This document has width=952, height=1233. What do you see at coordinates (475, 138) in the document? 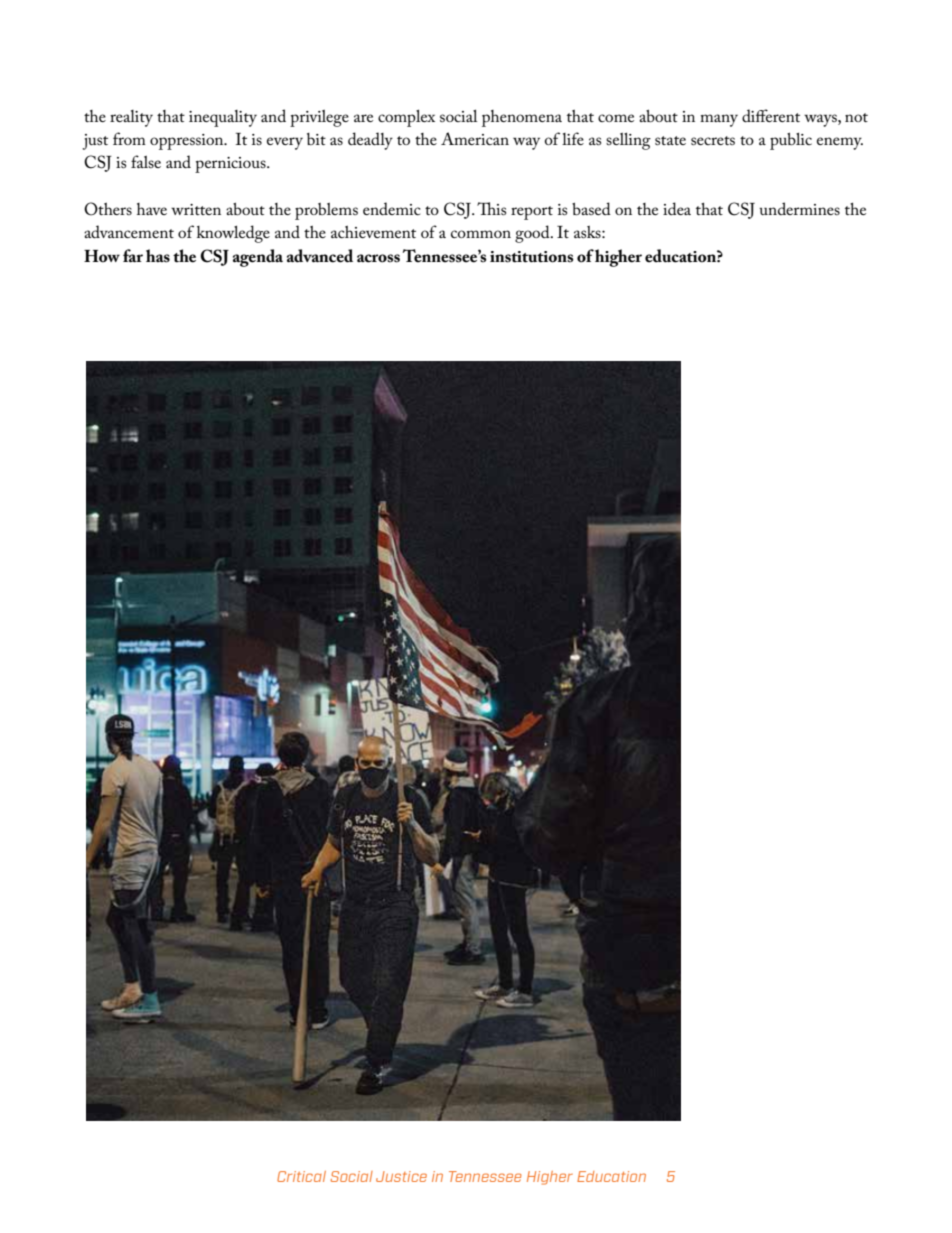
I see `American` at bounding box center [475, 138].
